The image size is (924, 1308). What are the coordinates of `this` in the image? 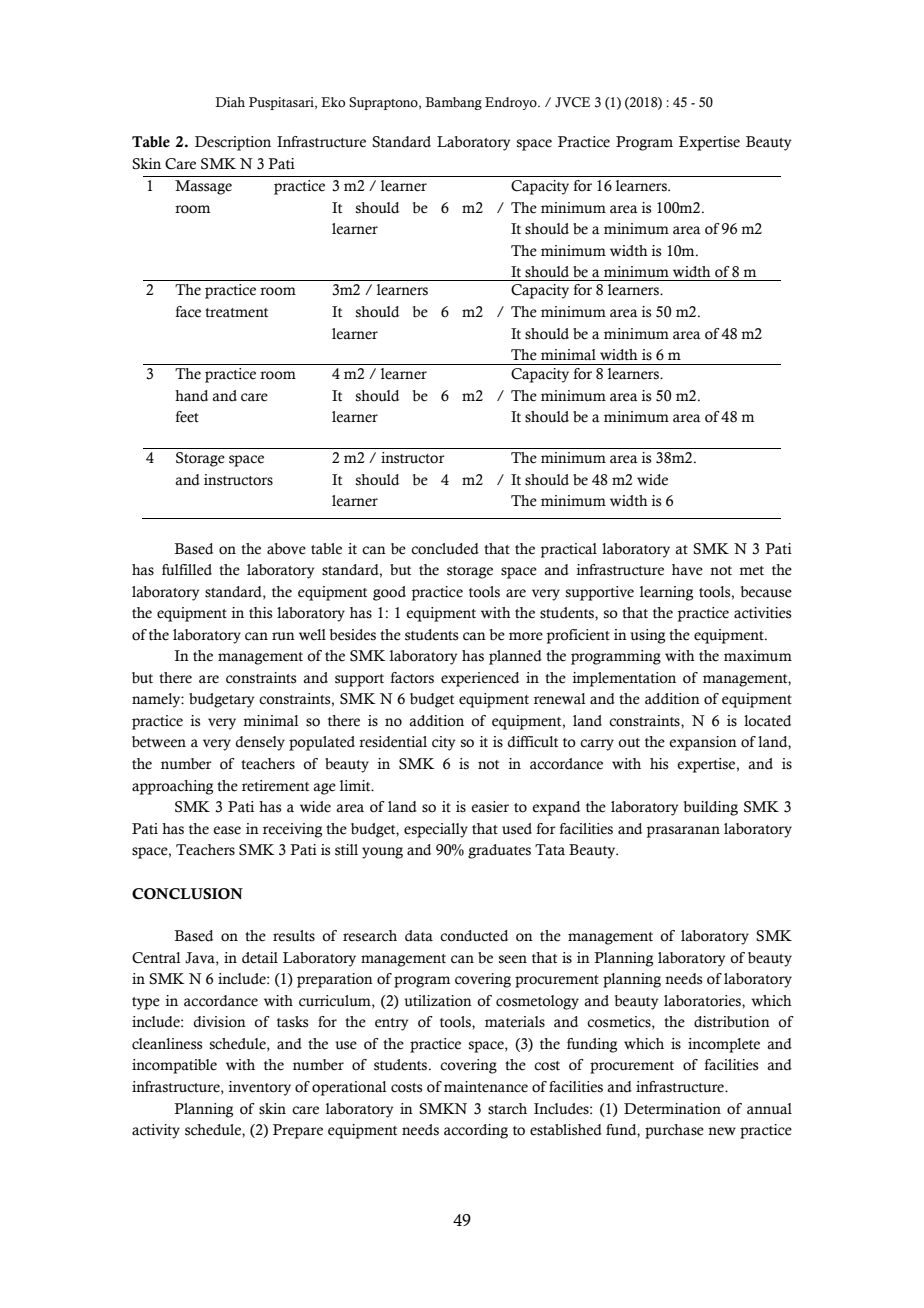 It's located at (260, 613).
